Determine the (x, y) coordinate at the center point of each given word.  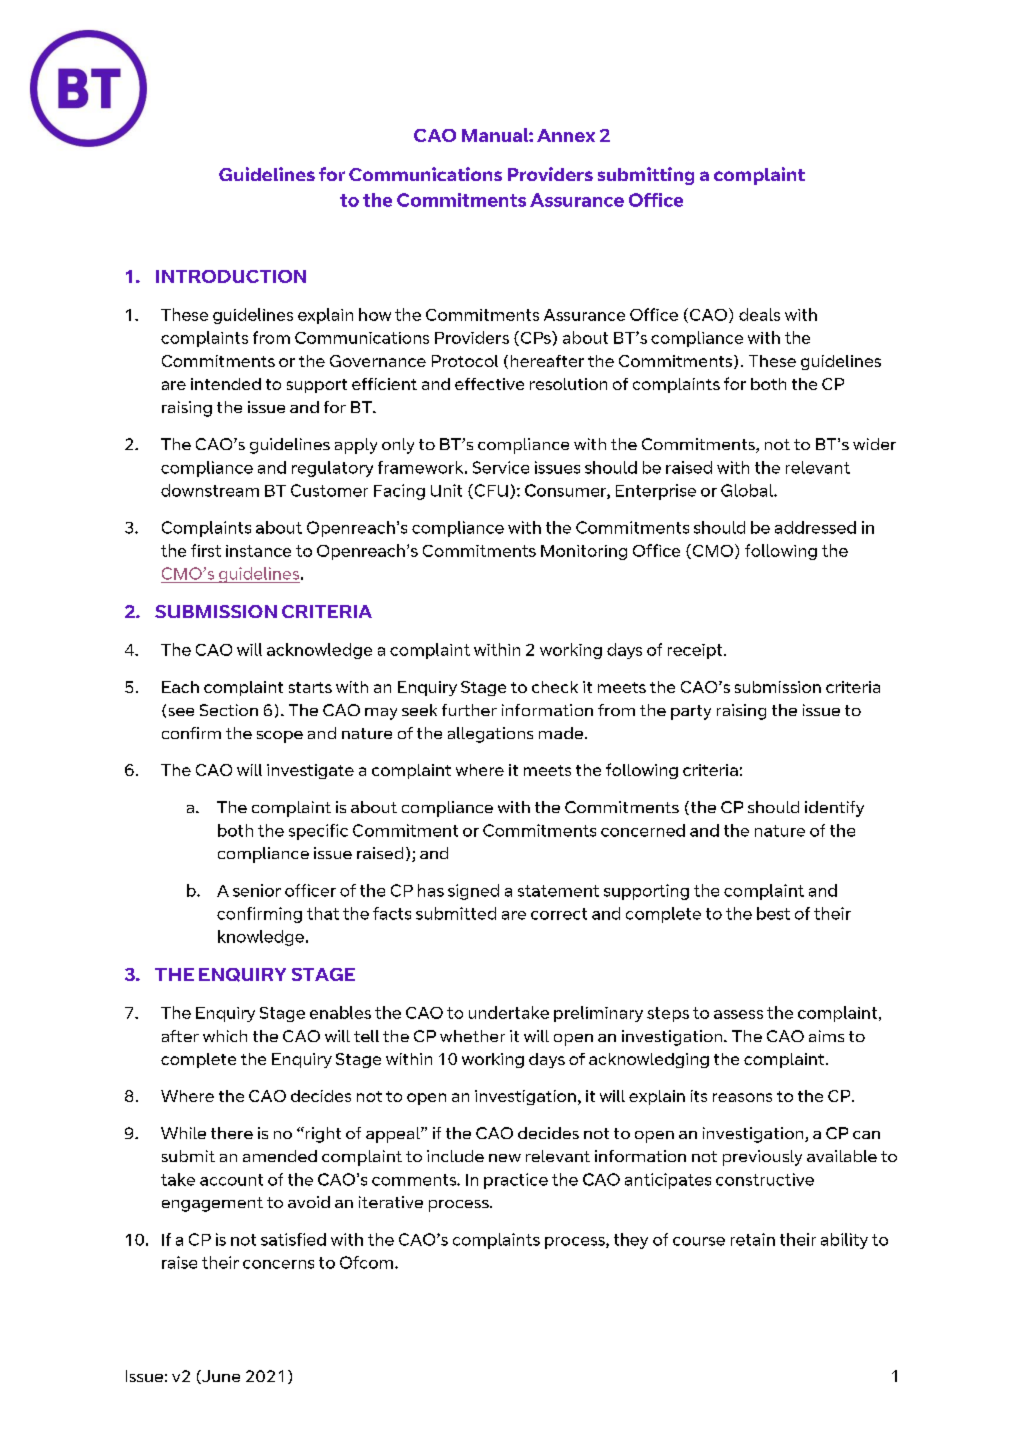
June (220, 1377)
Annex (566, 135)
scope (280, 737)
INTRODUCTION (231, 276)
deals (759, 314)
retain (753, 1239)
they (631, 1241)
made (561, 733)
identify (834, 809)
